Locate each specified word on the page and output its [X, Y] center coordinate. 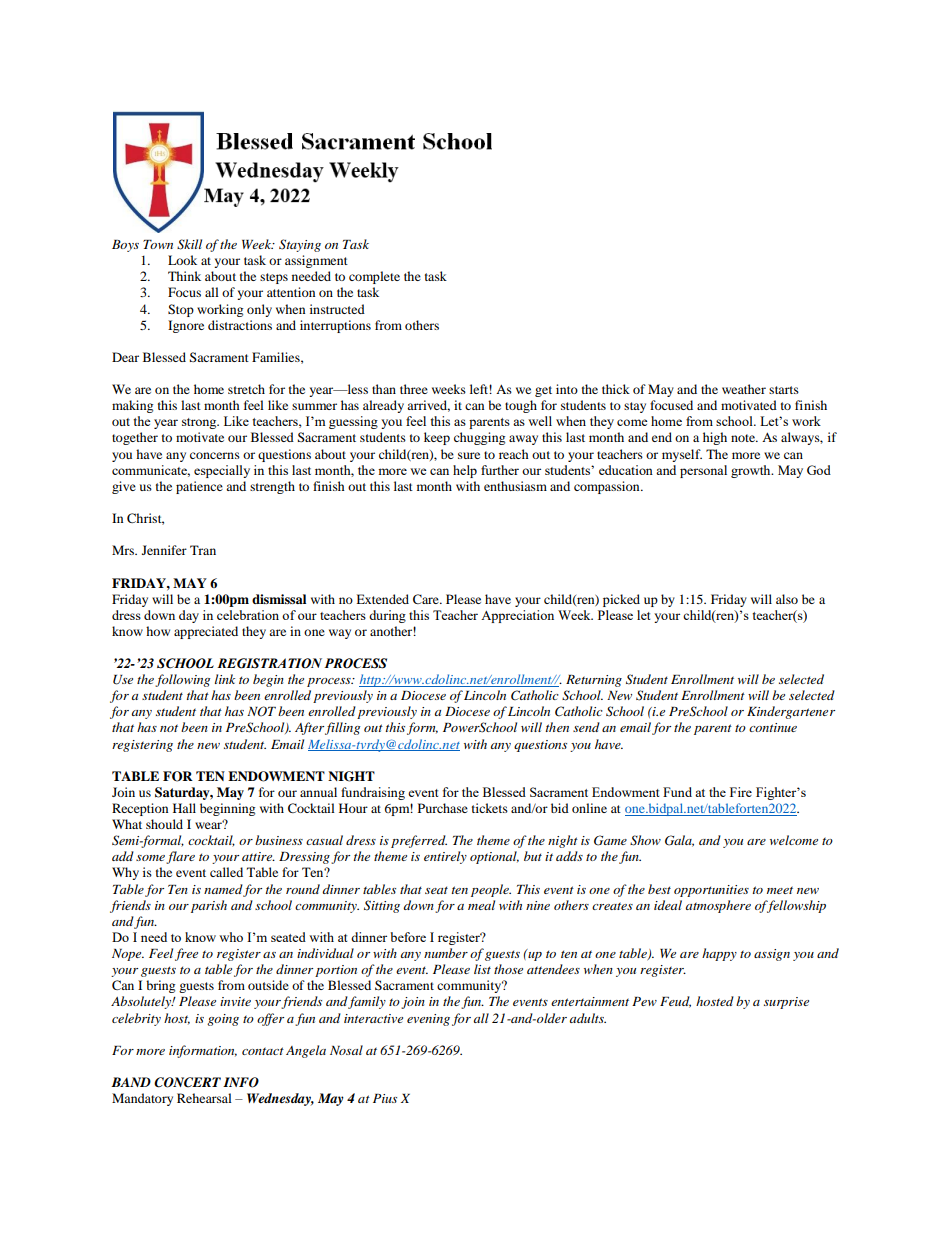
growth [752, 471]
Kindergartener [791, 712]
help [465, 471]
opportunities [711, 891]
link [225, 679]
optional [494, 857]
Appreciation [517, 616]
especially [222, 471]
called [226, 872]
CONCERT [187, 1082]
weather [744, 389]
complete [374, 277]
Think [184, 276]
